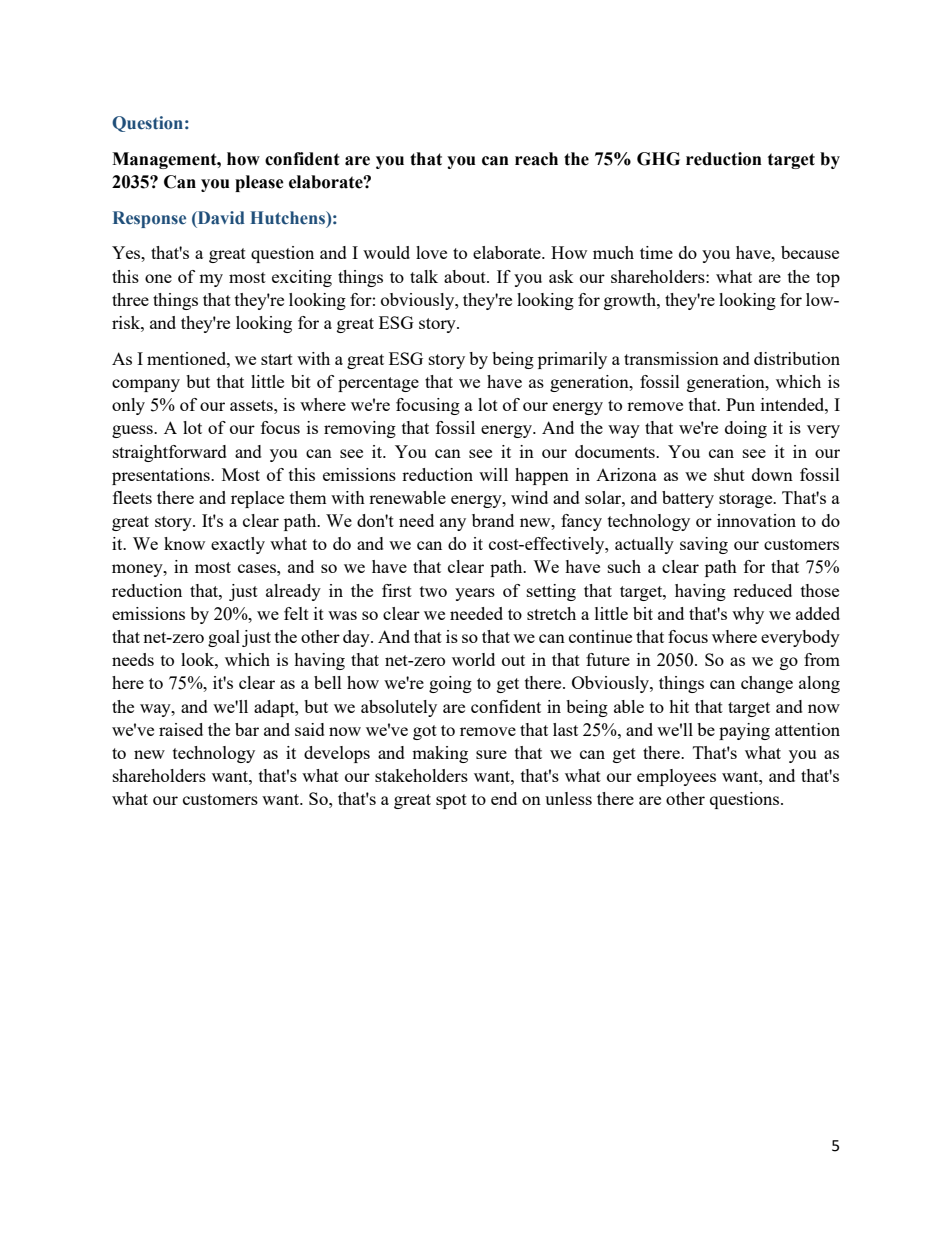 This image has width=952, height=1233. I want to click on guess, so click(133, 431).
